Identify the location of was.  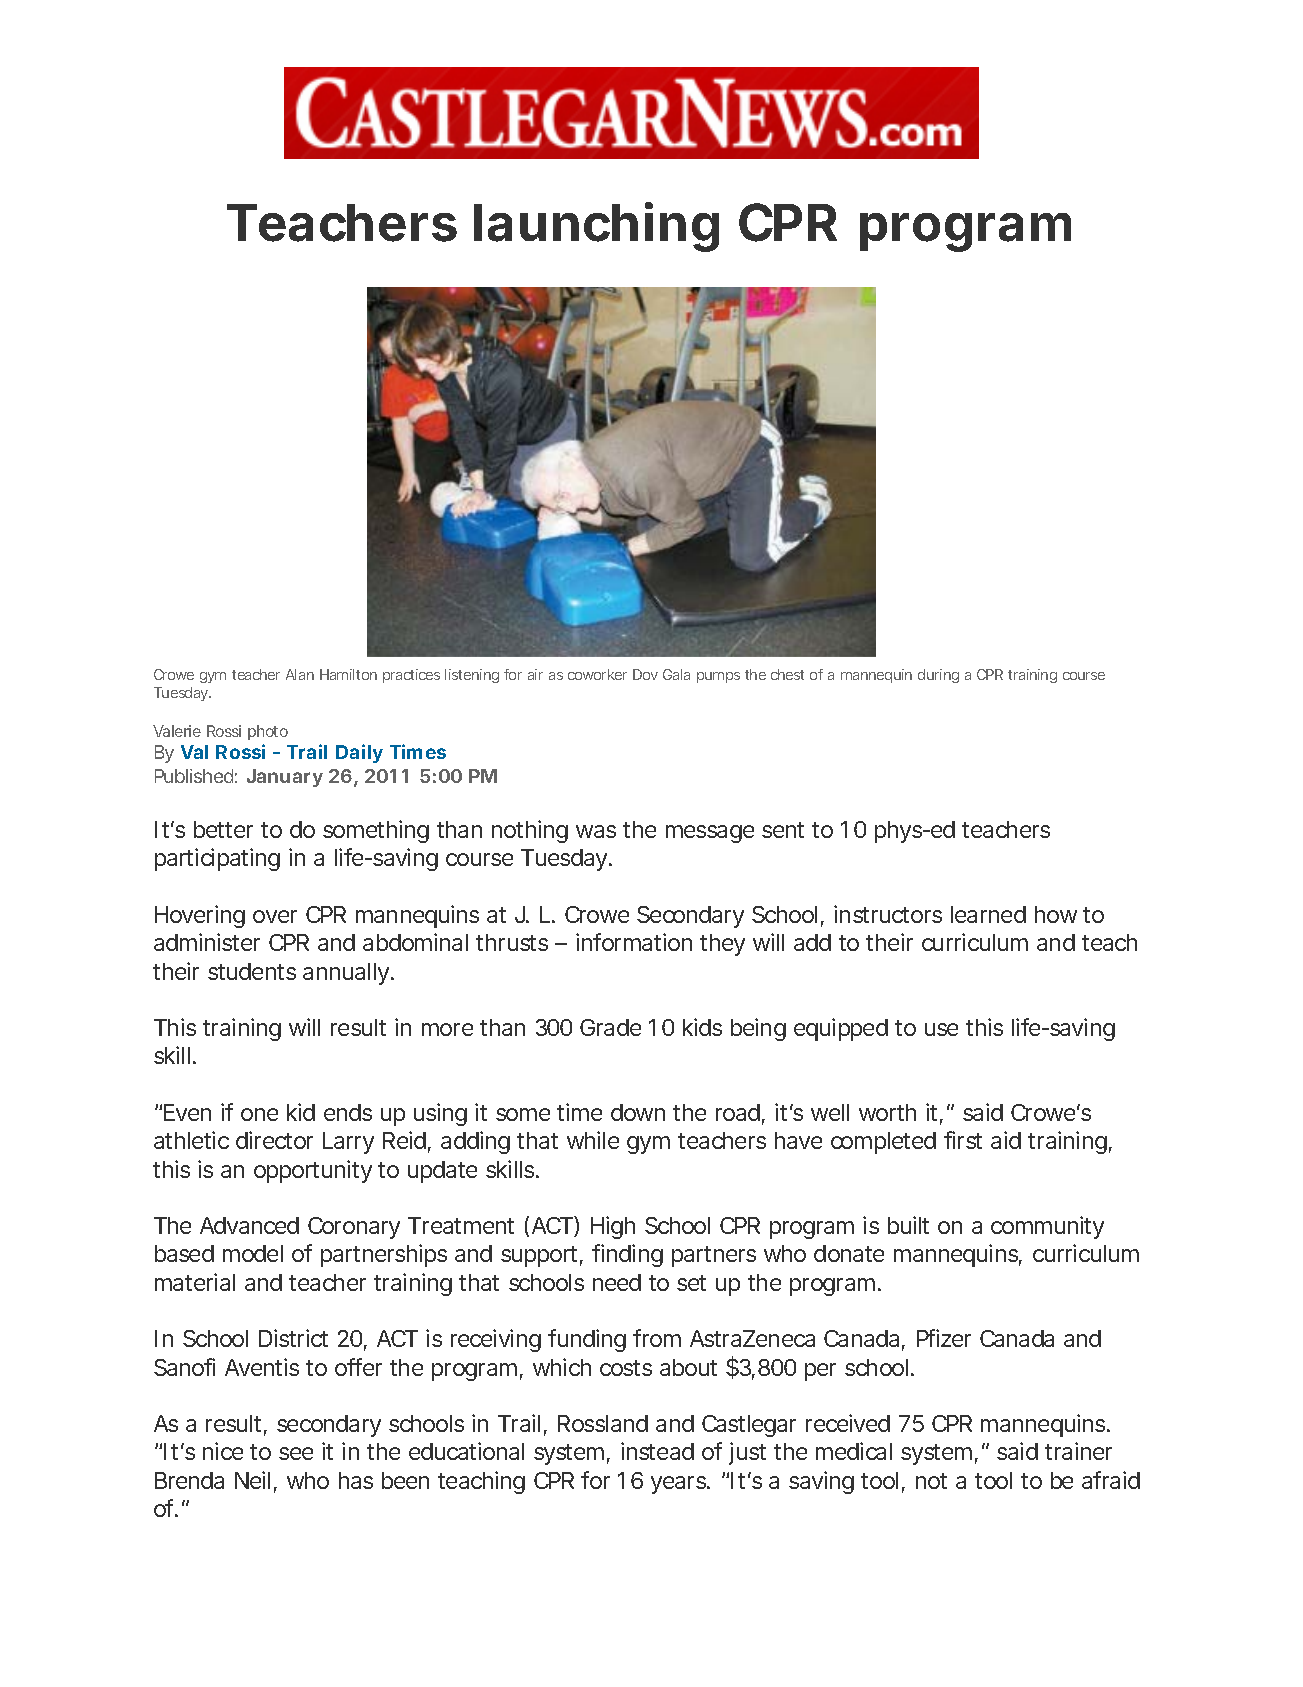
(596, 831).
